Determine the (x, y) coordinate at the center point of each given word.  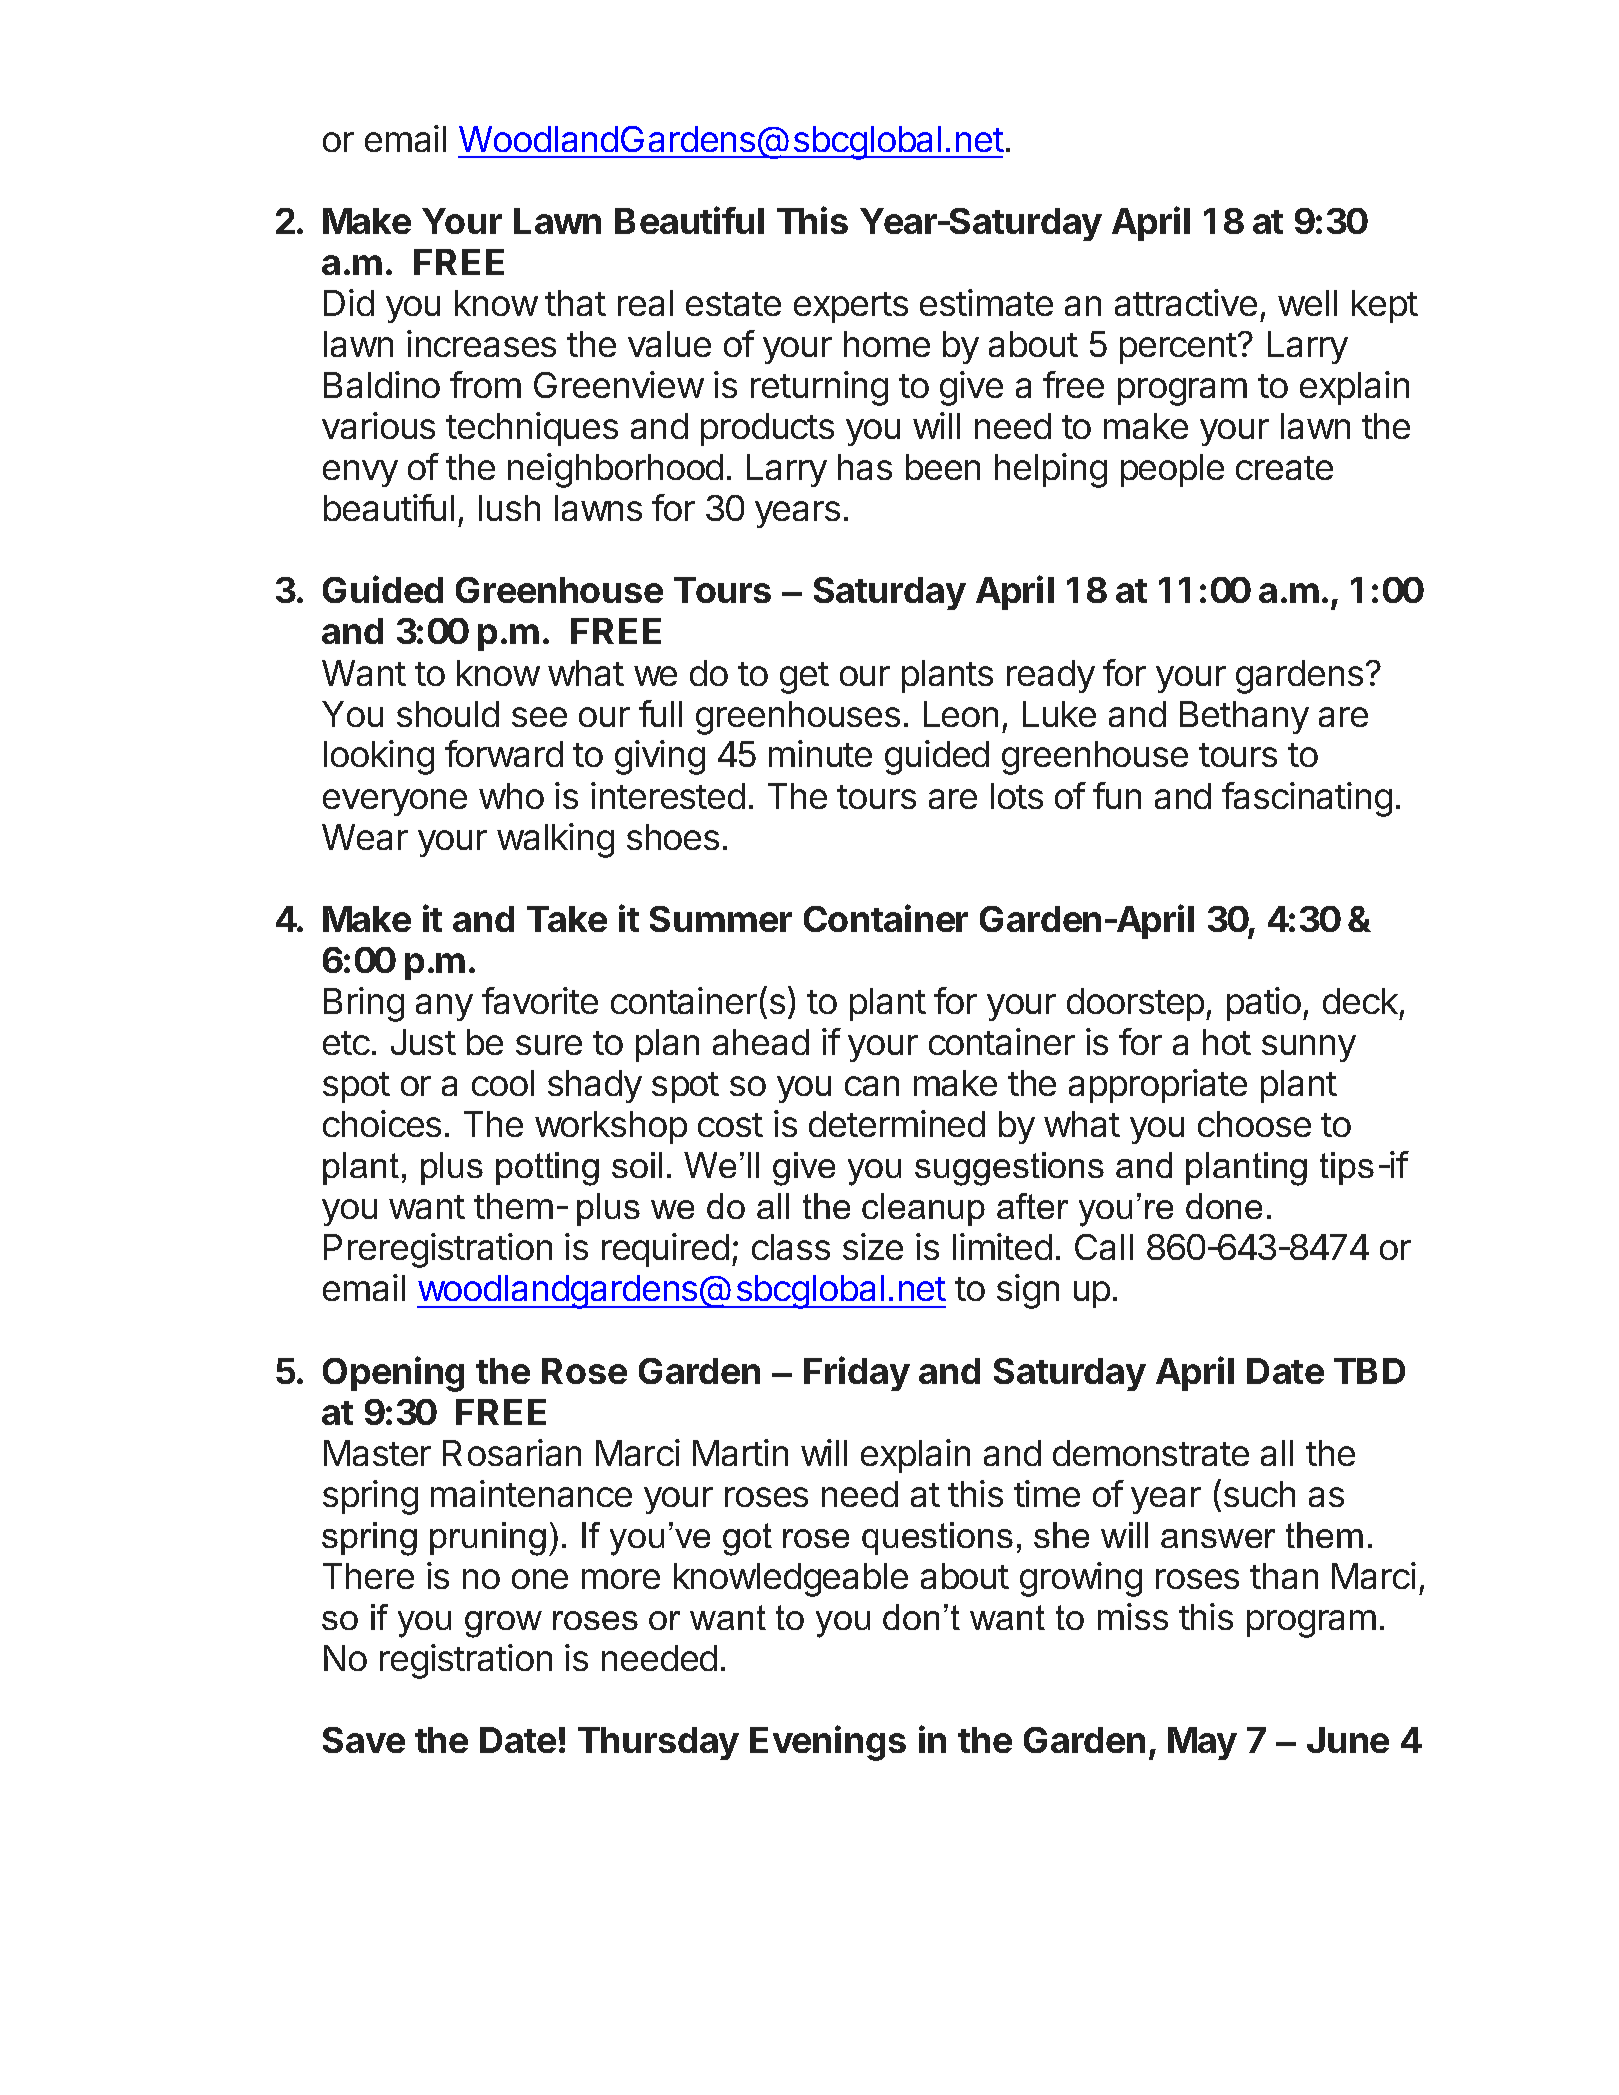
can (872, 1086)
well (1307, 303)
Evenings (828, 1743)
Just (423, 1042)
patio (1264, 1004)
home (887, 344)
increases (481, 343)
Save (364, 1740)
